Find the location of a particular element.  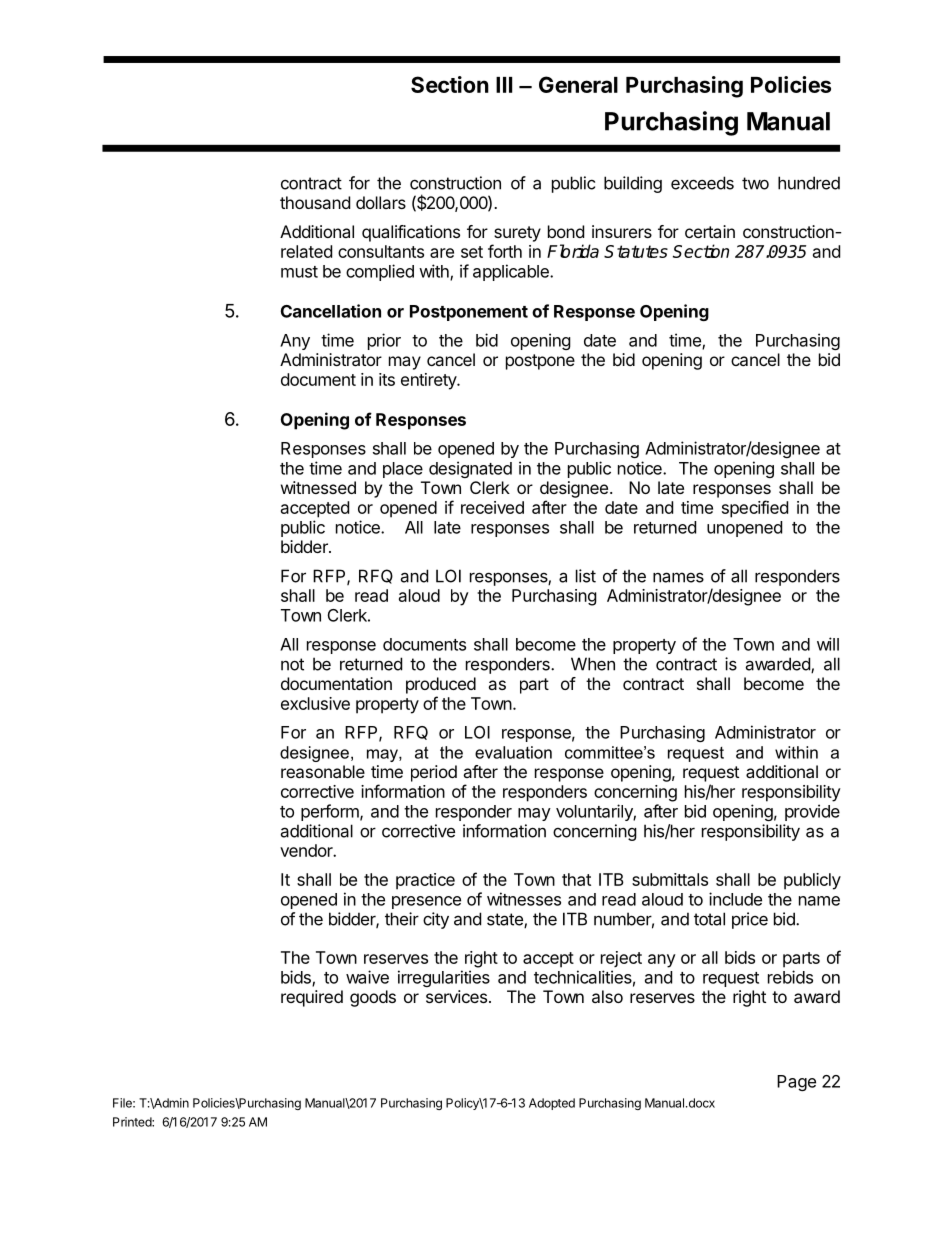

witnessed is located at coordinates (318, 487).
